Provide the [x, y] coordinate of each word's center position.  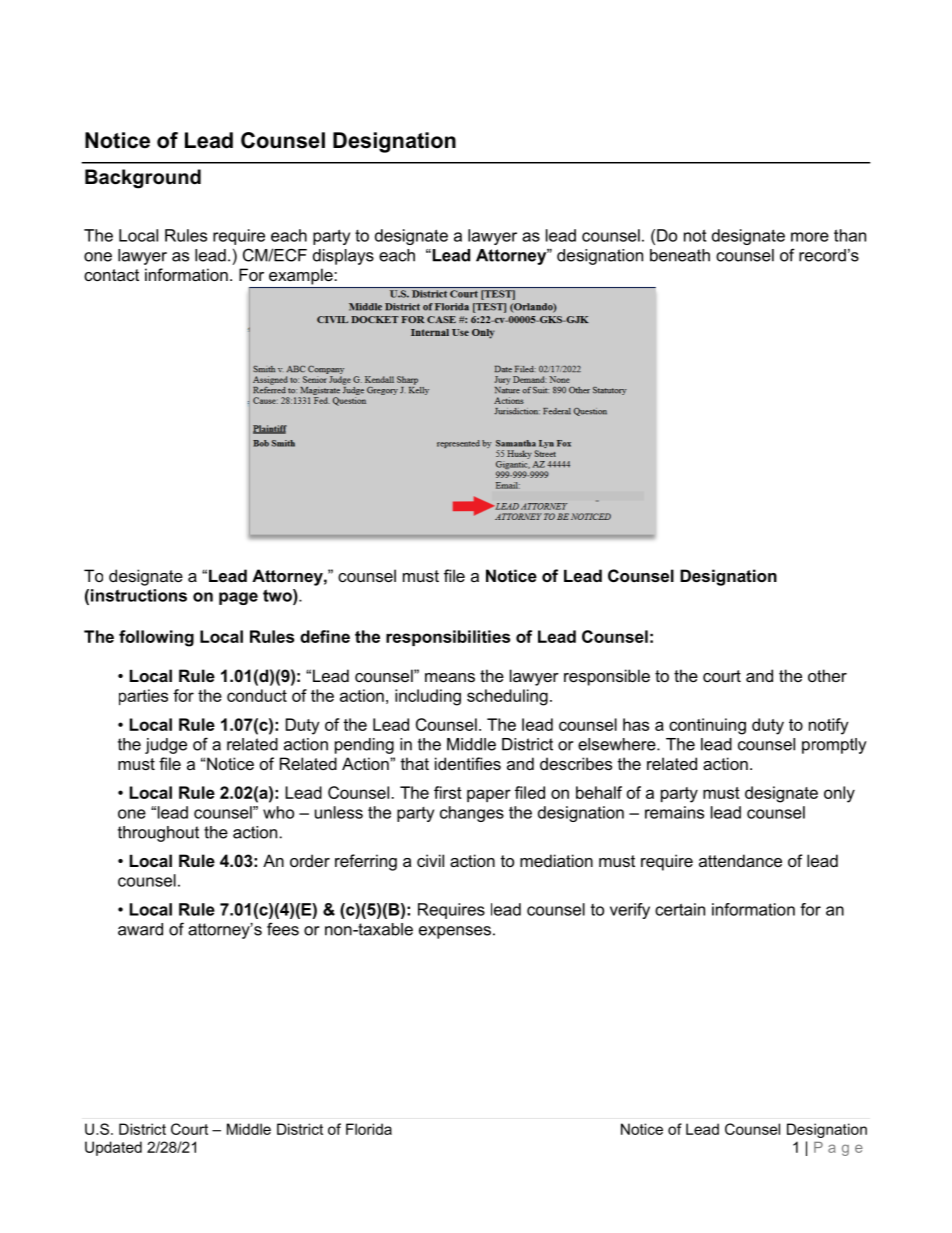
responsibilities [448, 638]
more [810, 237]
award [140, 929]
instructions [139, 595]
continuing [707, 726]
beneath [680, 255]
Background [143, 179]
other [827, 675]
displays [343, 257]
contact [111, 275]
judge [166, 746]
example [301, 277]
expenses [455, 932]
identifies [468, 763]
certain [680, 909]
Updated [113, 1148]
